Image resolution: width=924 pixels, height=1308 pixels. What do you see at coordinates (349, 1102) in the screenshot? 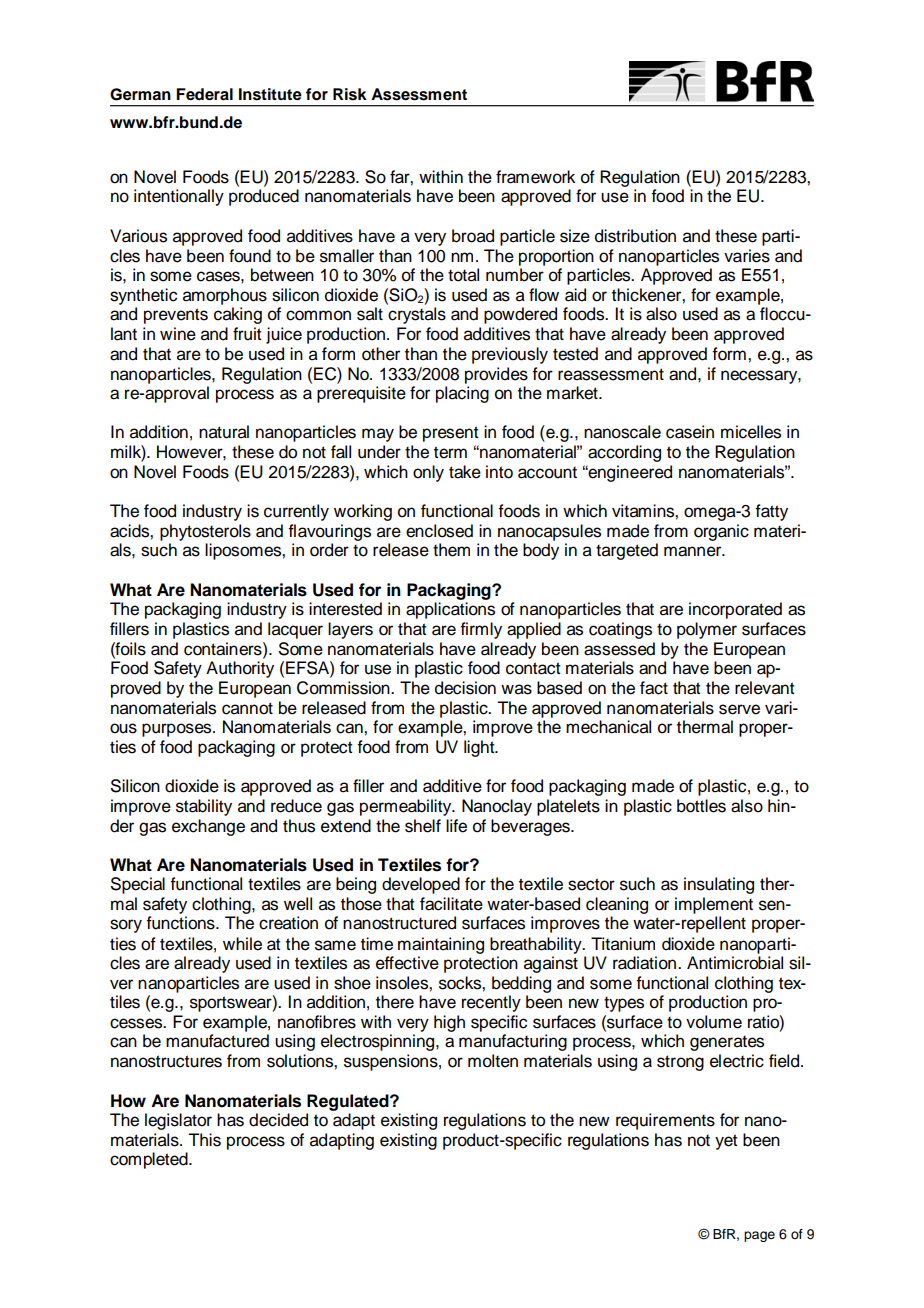
I see `Regulated` at bounding box center [349, 1102].
